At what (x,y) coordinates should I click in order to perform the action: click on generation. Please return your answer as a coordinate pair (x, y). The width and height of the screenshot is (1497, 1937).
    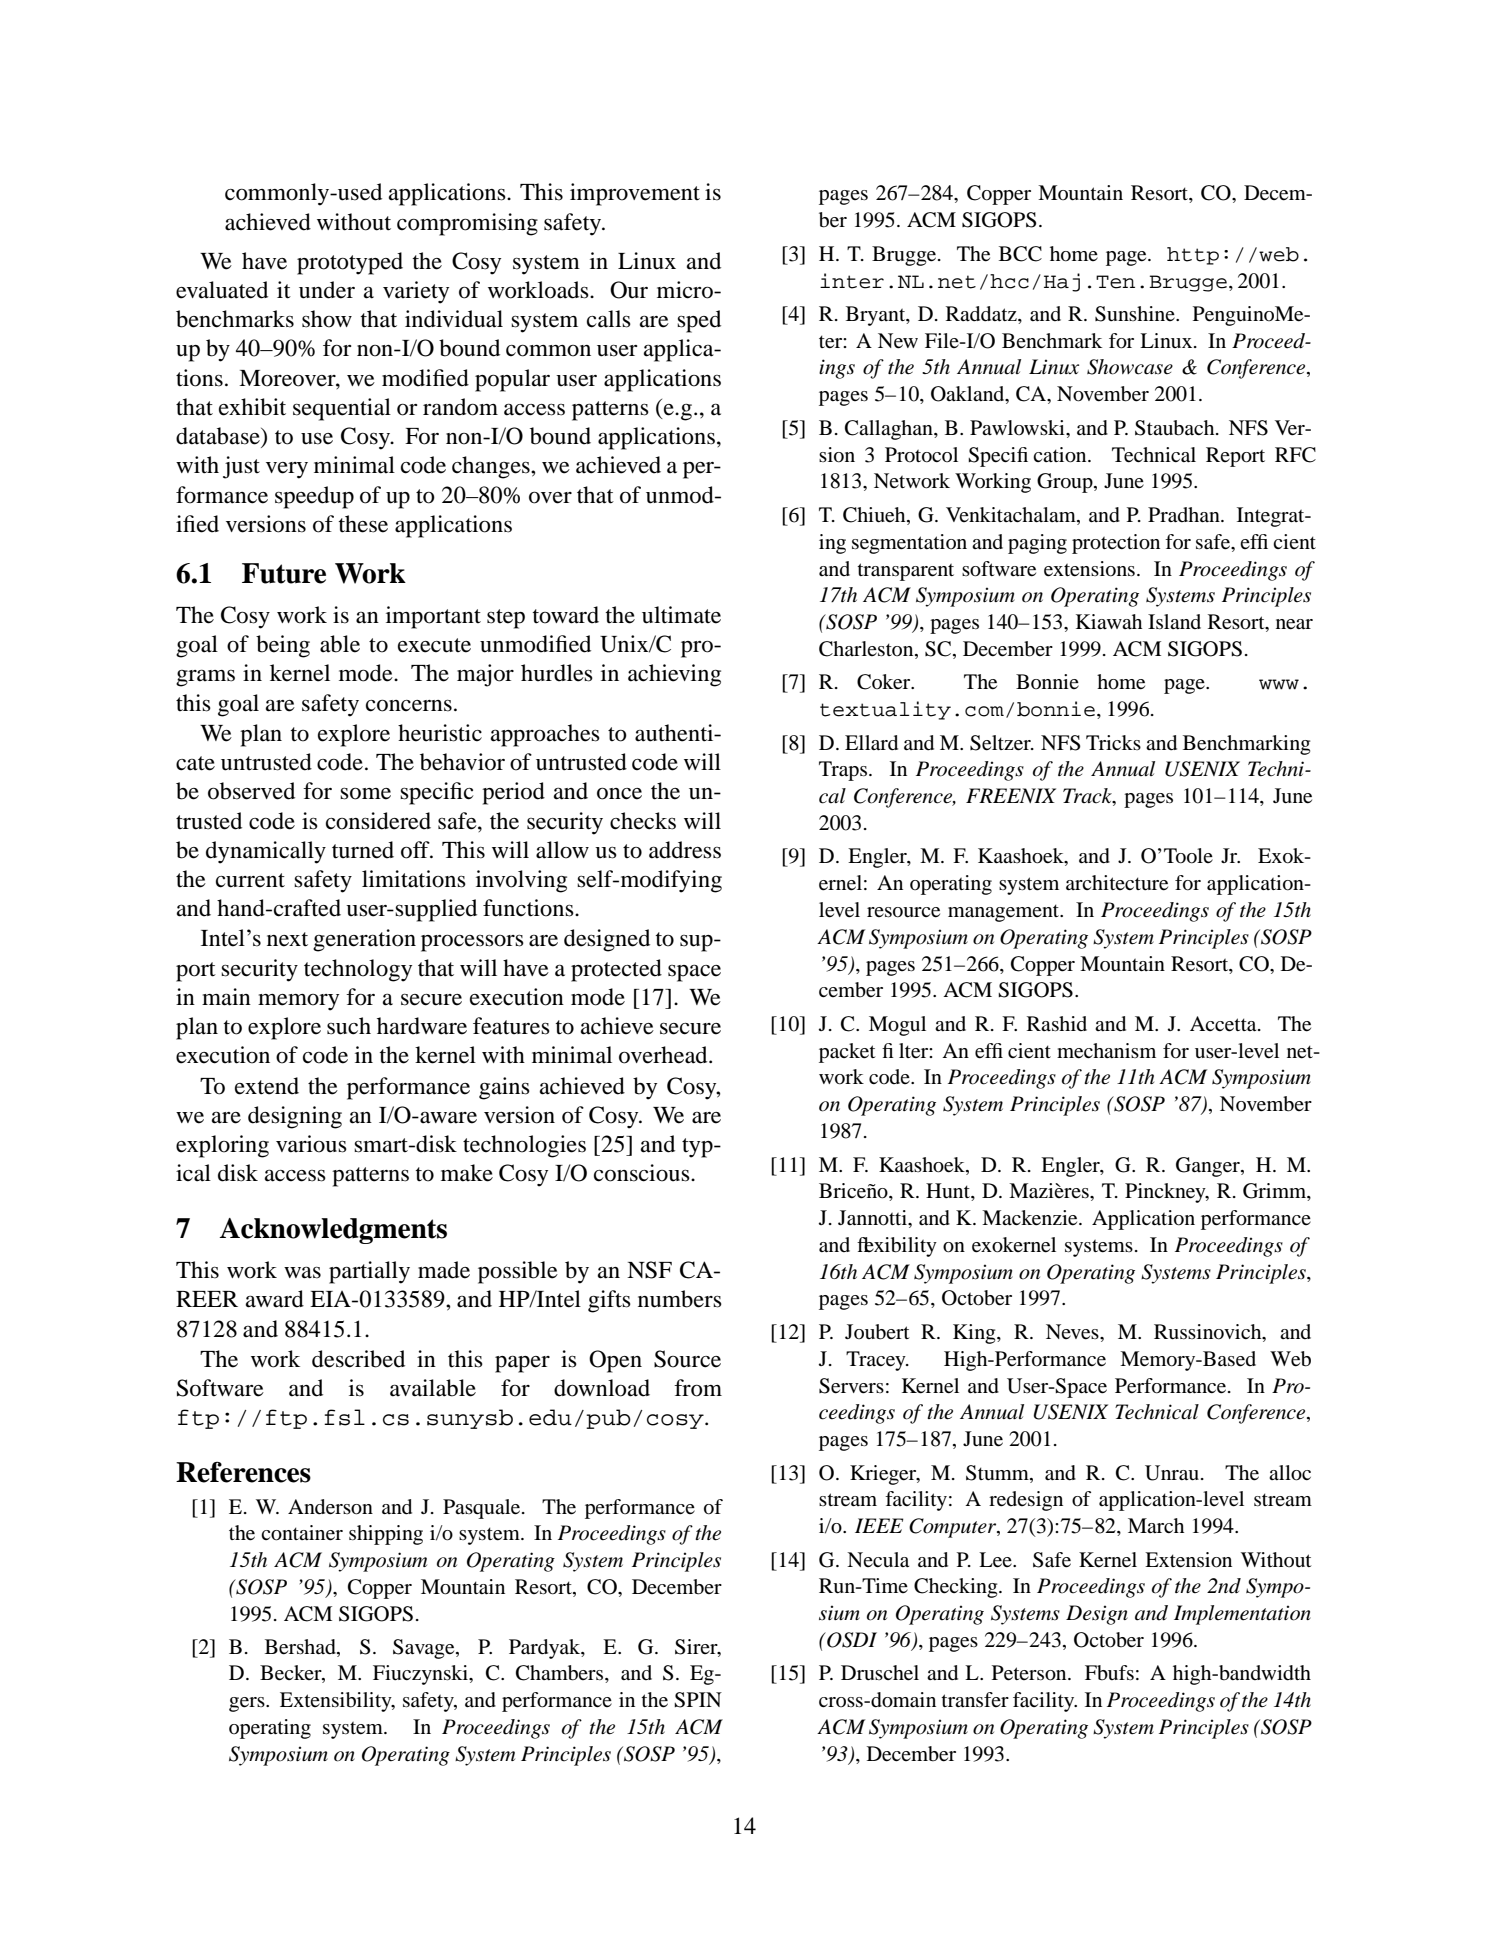
    Looking at the image, I should click on (364, 940).
